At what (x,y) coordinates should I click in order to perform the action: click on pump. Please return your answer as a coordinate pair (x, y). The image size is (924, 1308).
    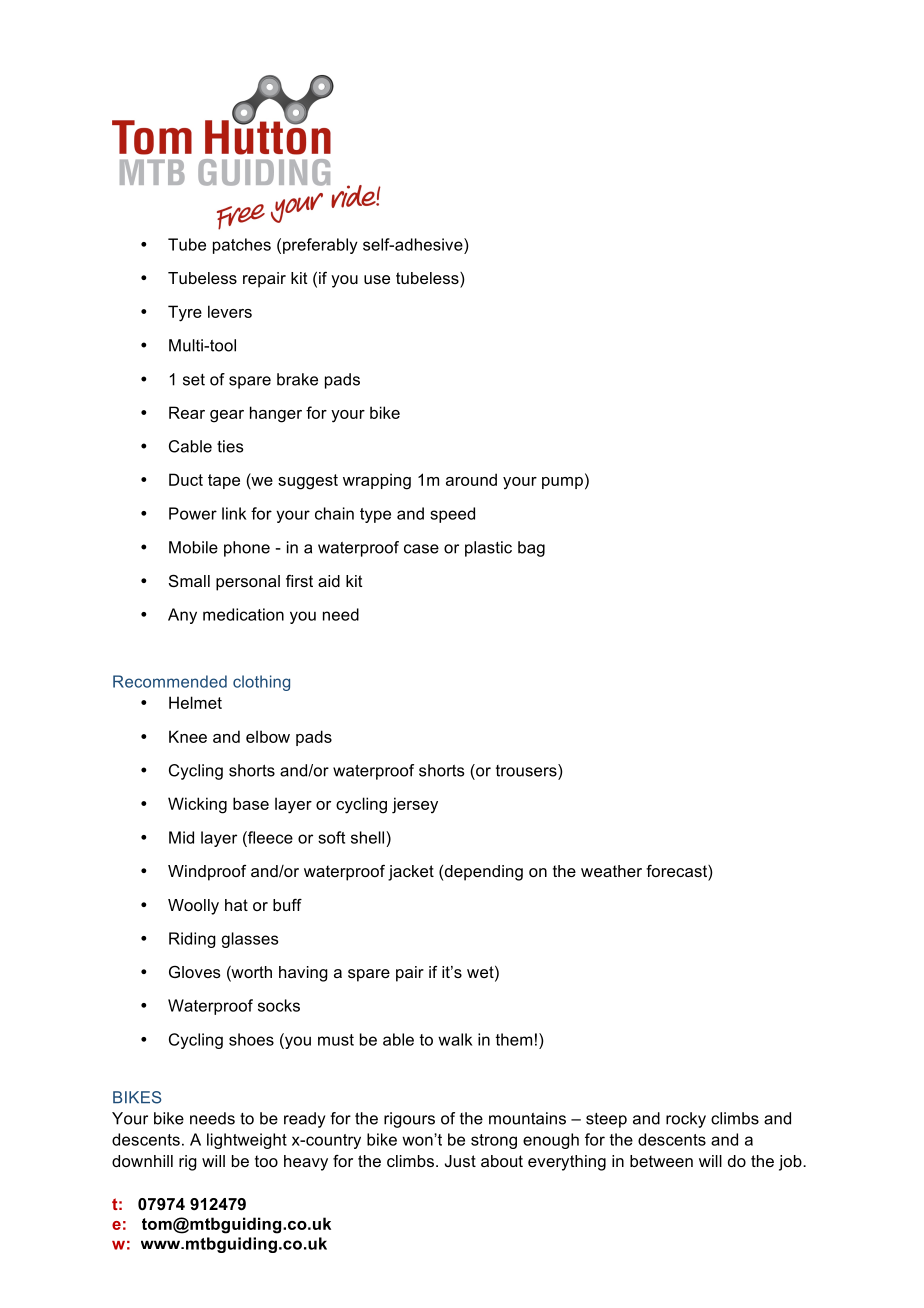
    Looking at the image, I should click on (562, 483).
